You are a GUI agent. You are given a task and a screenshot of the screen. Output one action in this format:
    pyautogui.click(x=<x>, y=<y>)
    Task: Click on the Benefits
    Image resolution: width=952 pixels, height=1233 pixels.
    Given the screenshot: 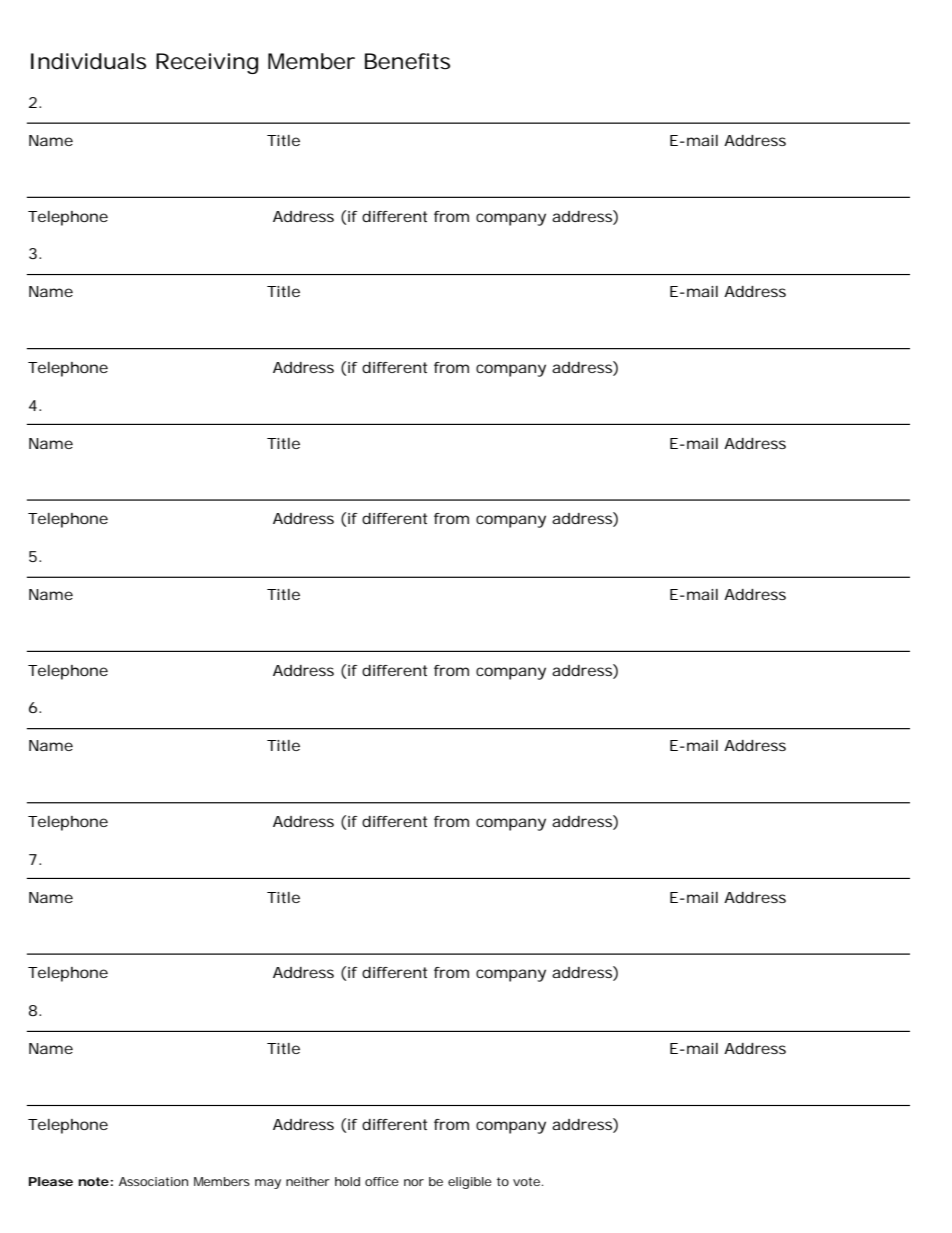 What is the action you would take?
    pyautogui.click(x=407, y=61)
